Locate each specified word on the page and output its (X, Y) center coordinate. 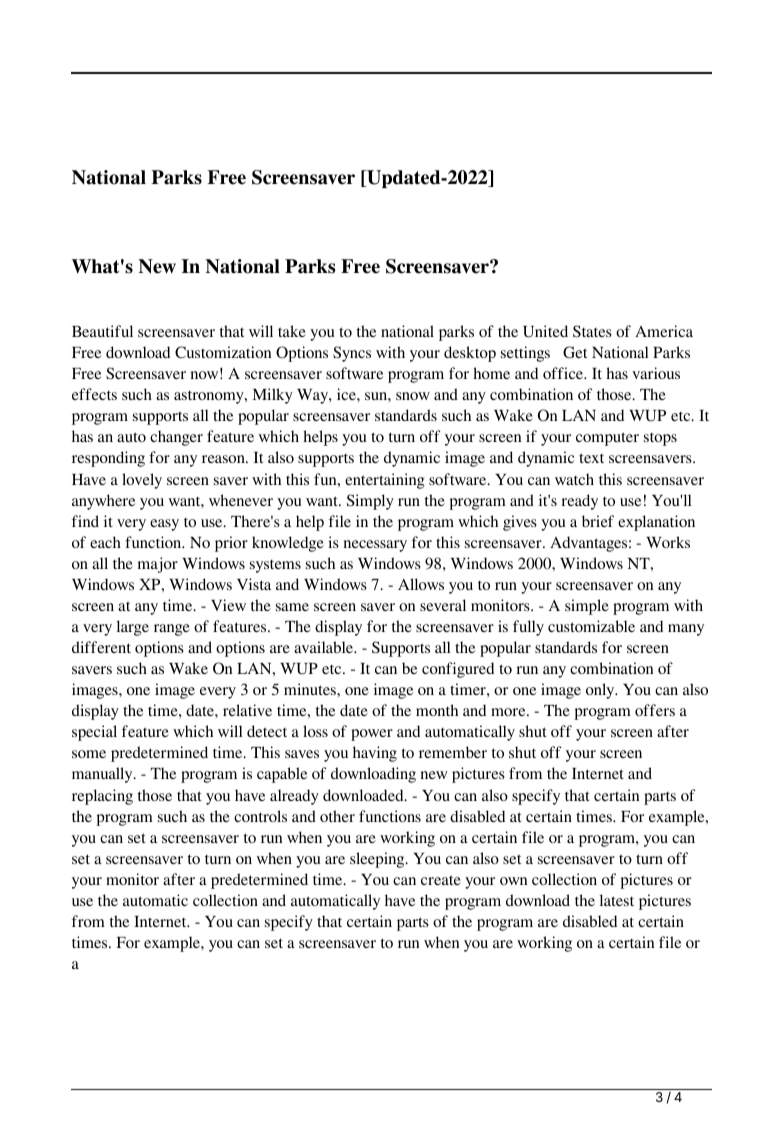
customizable (591, 626)
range (172, 630)
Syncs (352, 354)
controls (260, 816)
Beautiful (102, 331)
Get (575, 352)
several (443, 605)
